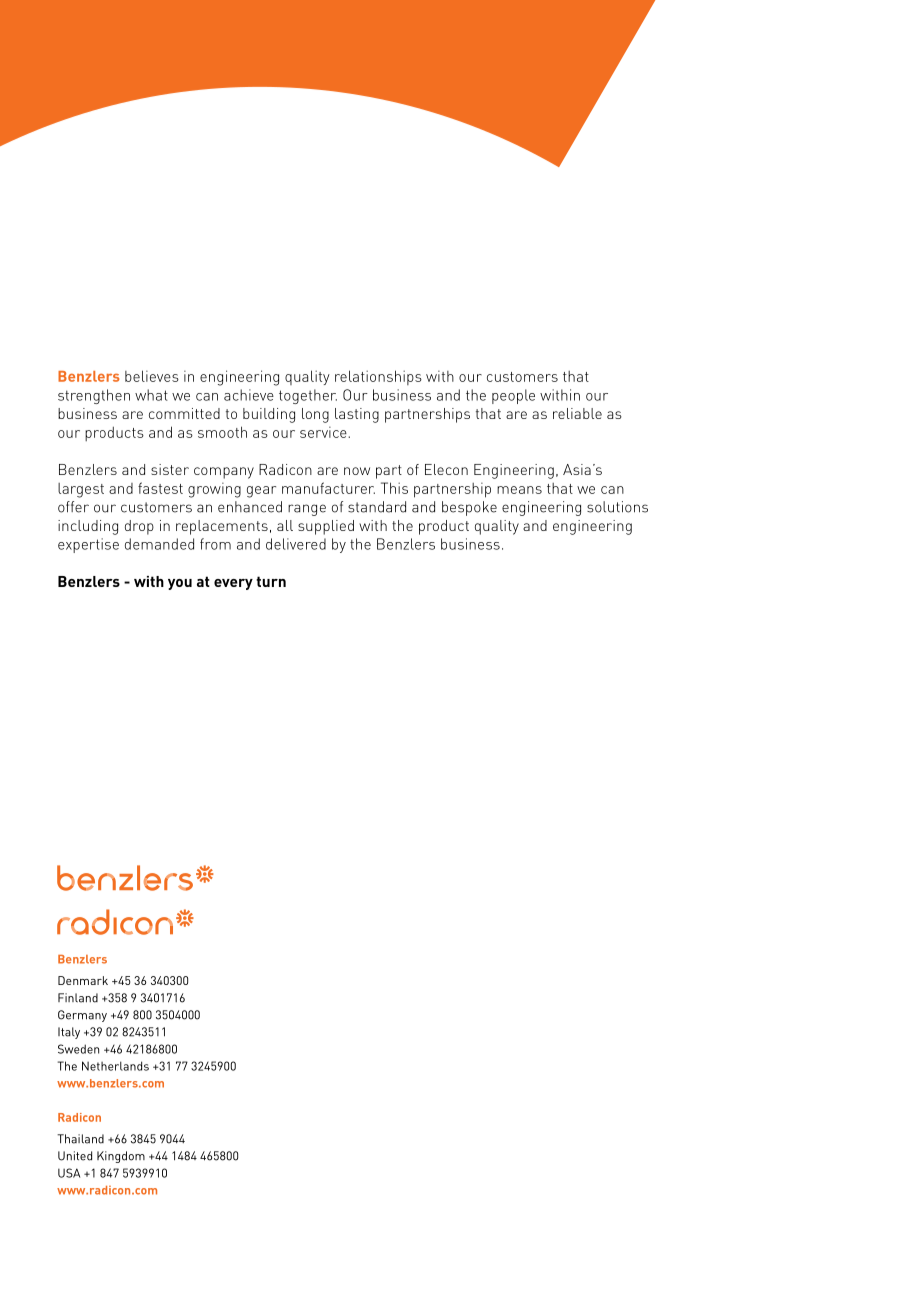  What do you see at coordinates (617, 507) in the screenshot?
I see `solutions` at bounding box center [617, 507].
